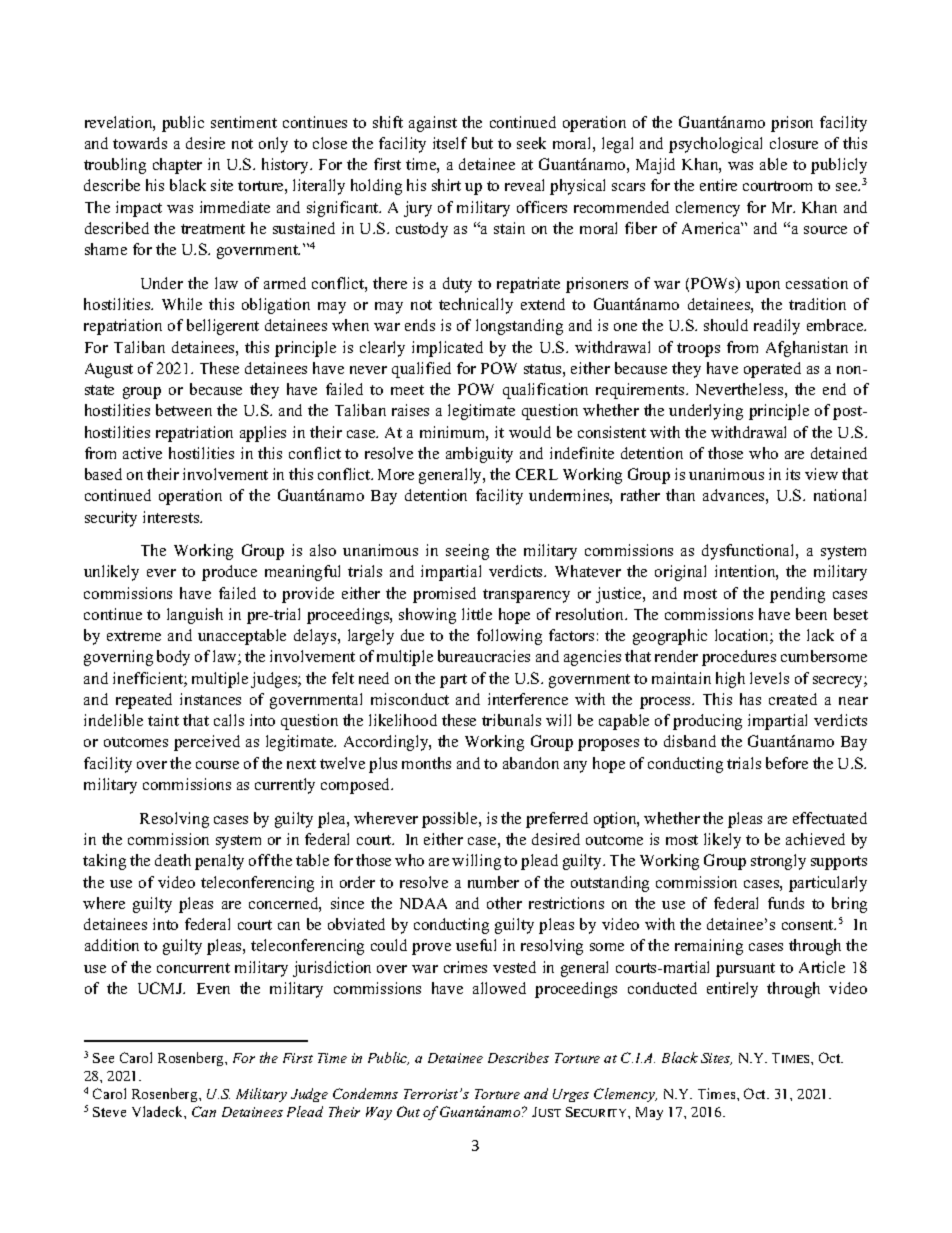 Image resolution: width=952 pixels, height=1233 pixels. What do you see at coordinates (482, 143) in the screenshot?
I see `but` at bounding box center [482, 143].
